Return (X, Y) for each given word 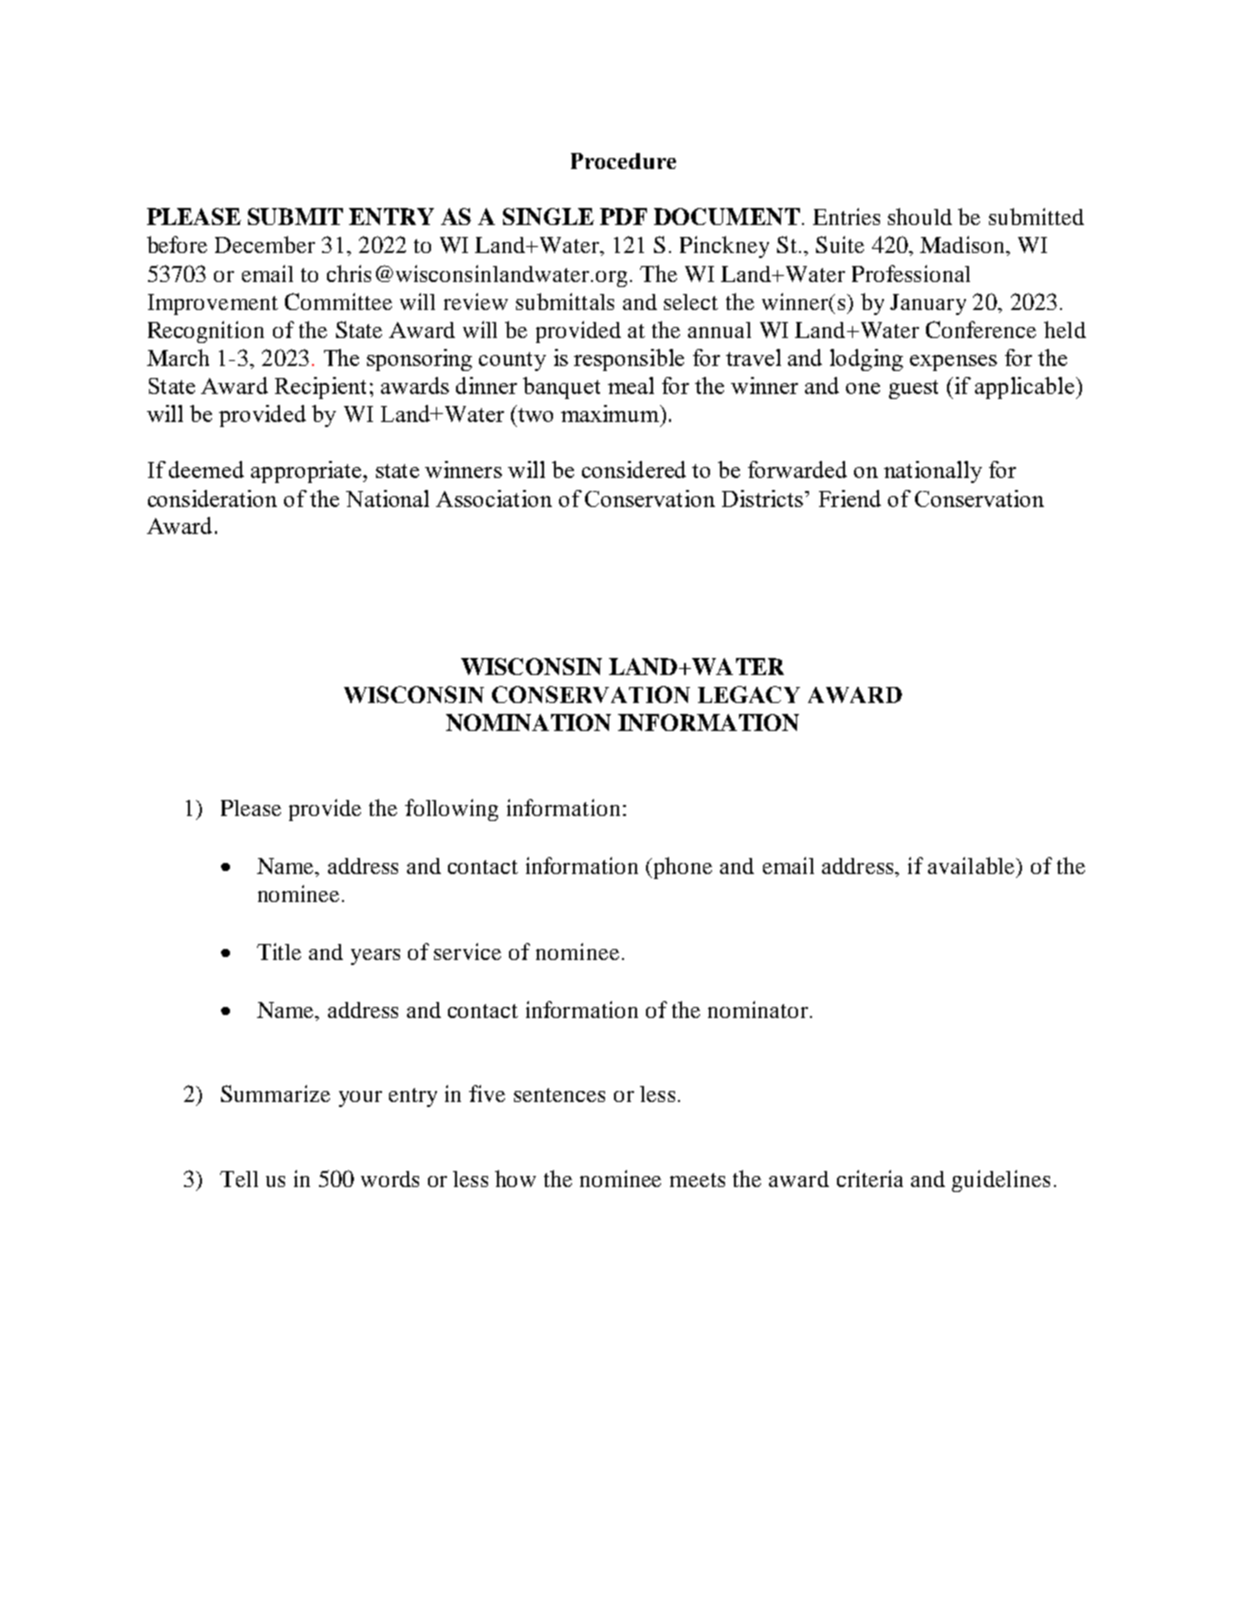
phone (681, 868)
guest (913, 389)
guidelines (1001, 1181)
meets (697, 1180)
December (265, 244)
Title (279, 951)
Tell (239, 1179)
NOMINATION (528, 722)
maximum (611, 413)
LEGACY (749, 694)
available (972, 865)
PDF (623, 216)
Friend (850, 498)
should (920, 216)
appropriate (307, 472)
